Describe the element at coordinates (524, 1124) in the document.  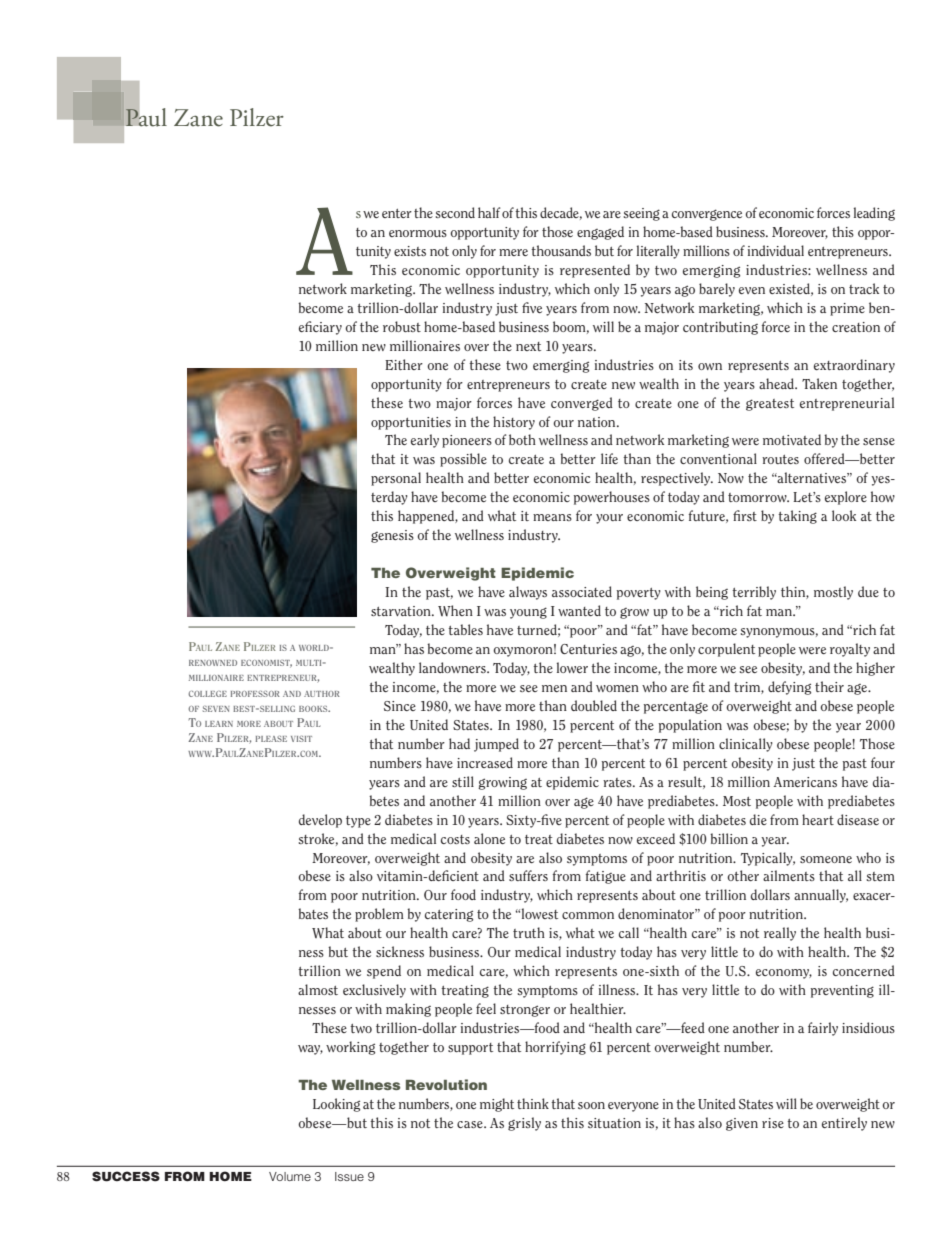
I see `grisly` at that location.
